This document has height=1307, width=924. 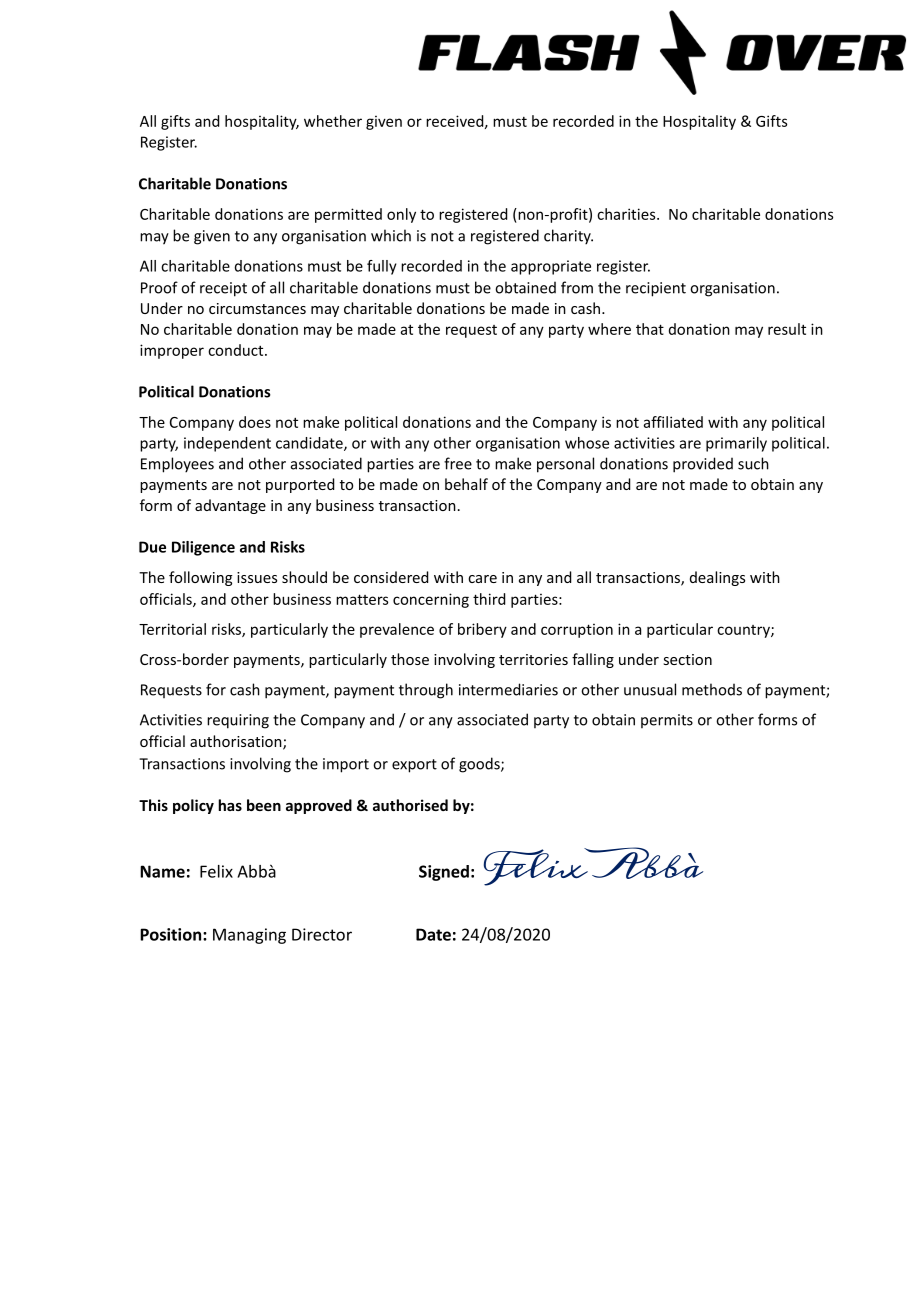 What do you see at coordinates (237, 742) in the document?
I see `authorisation` at bounding box center [237, 742].
